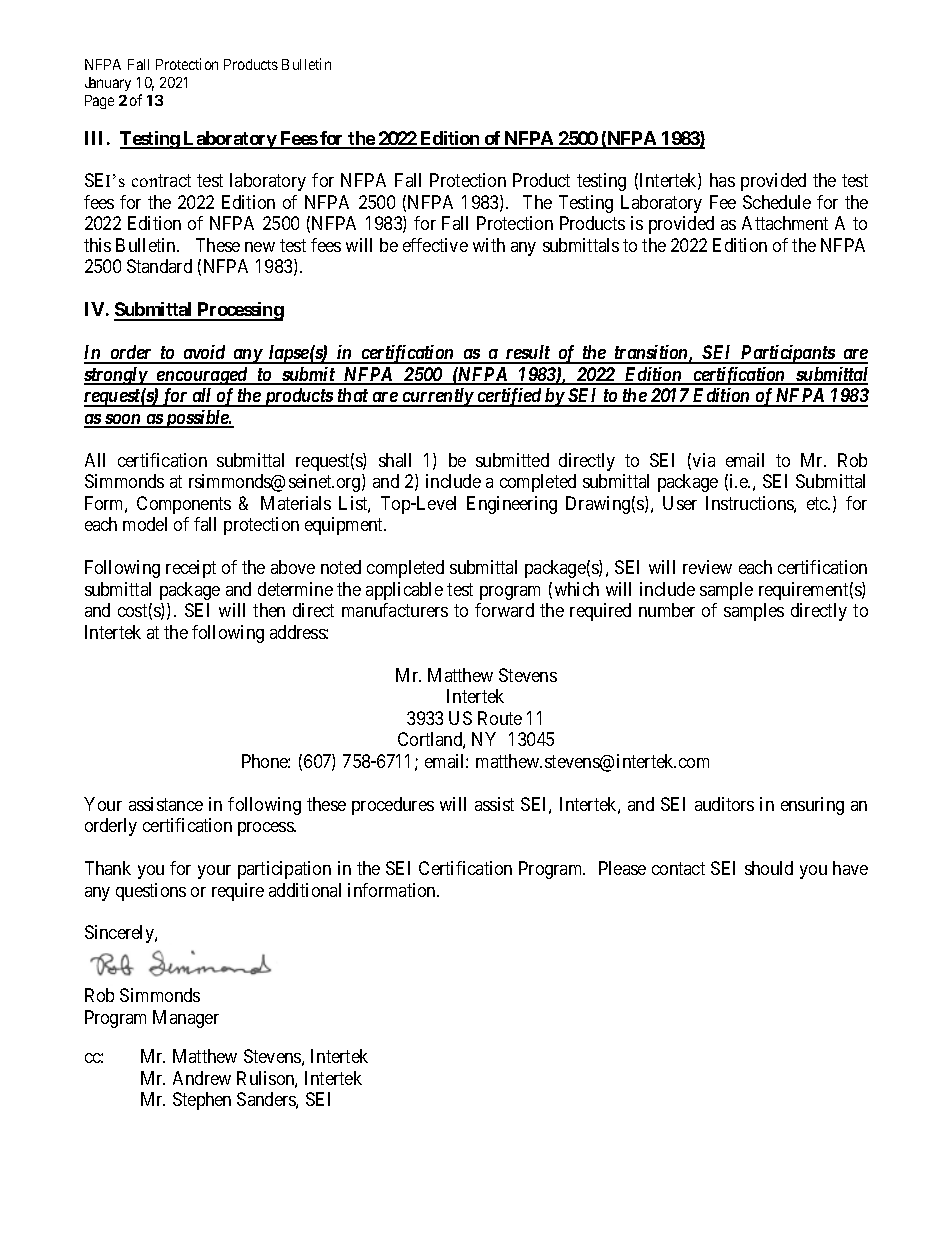 This image has width=952, height=1233. I want to click on Participants, so click(787, 354).
